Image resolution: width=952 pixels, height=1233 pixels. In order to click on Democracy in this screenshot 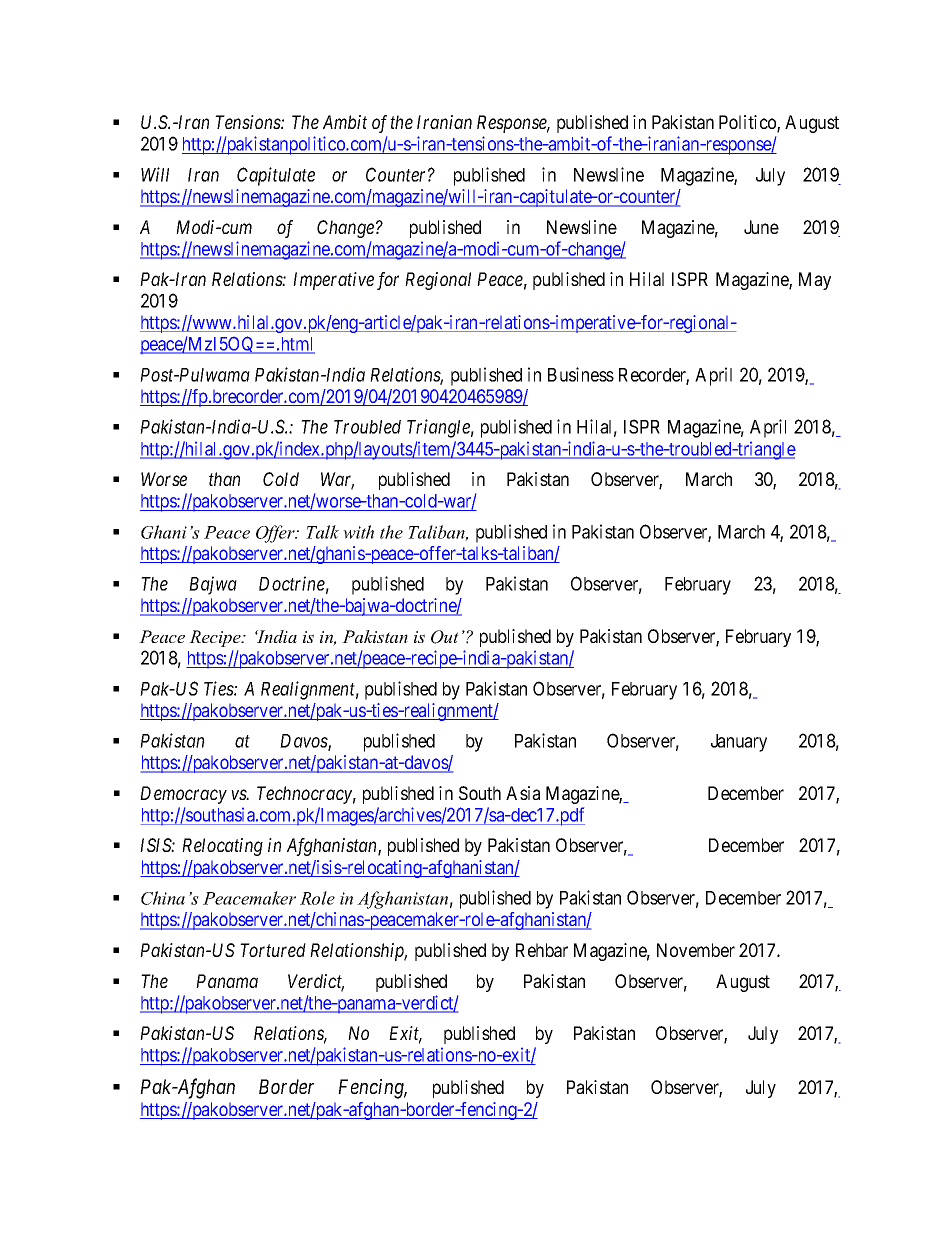, I will do `click(183, 795)`.
